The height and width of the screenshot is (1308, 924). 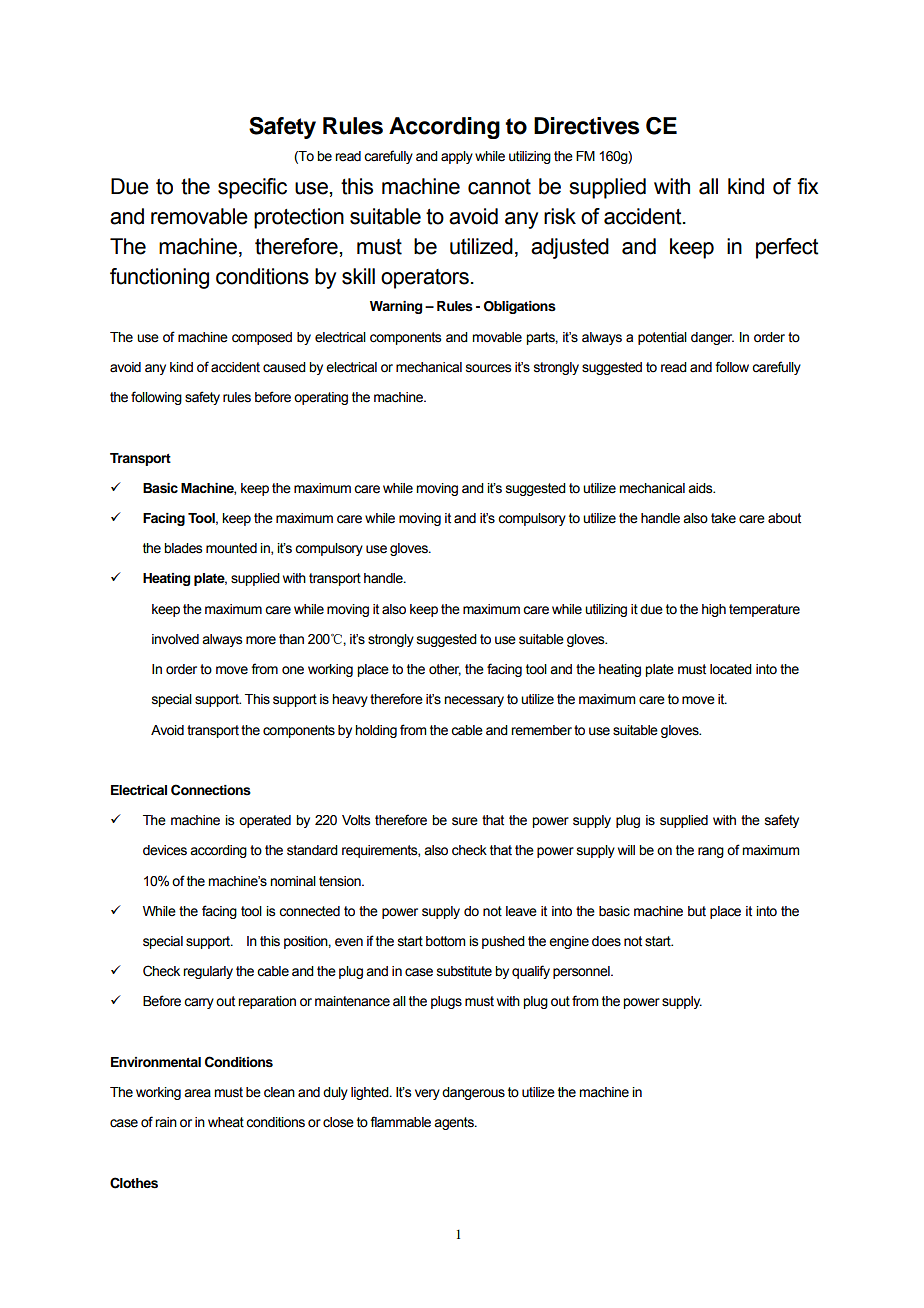 I want to click on located, so click(x=731, y=669).
